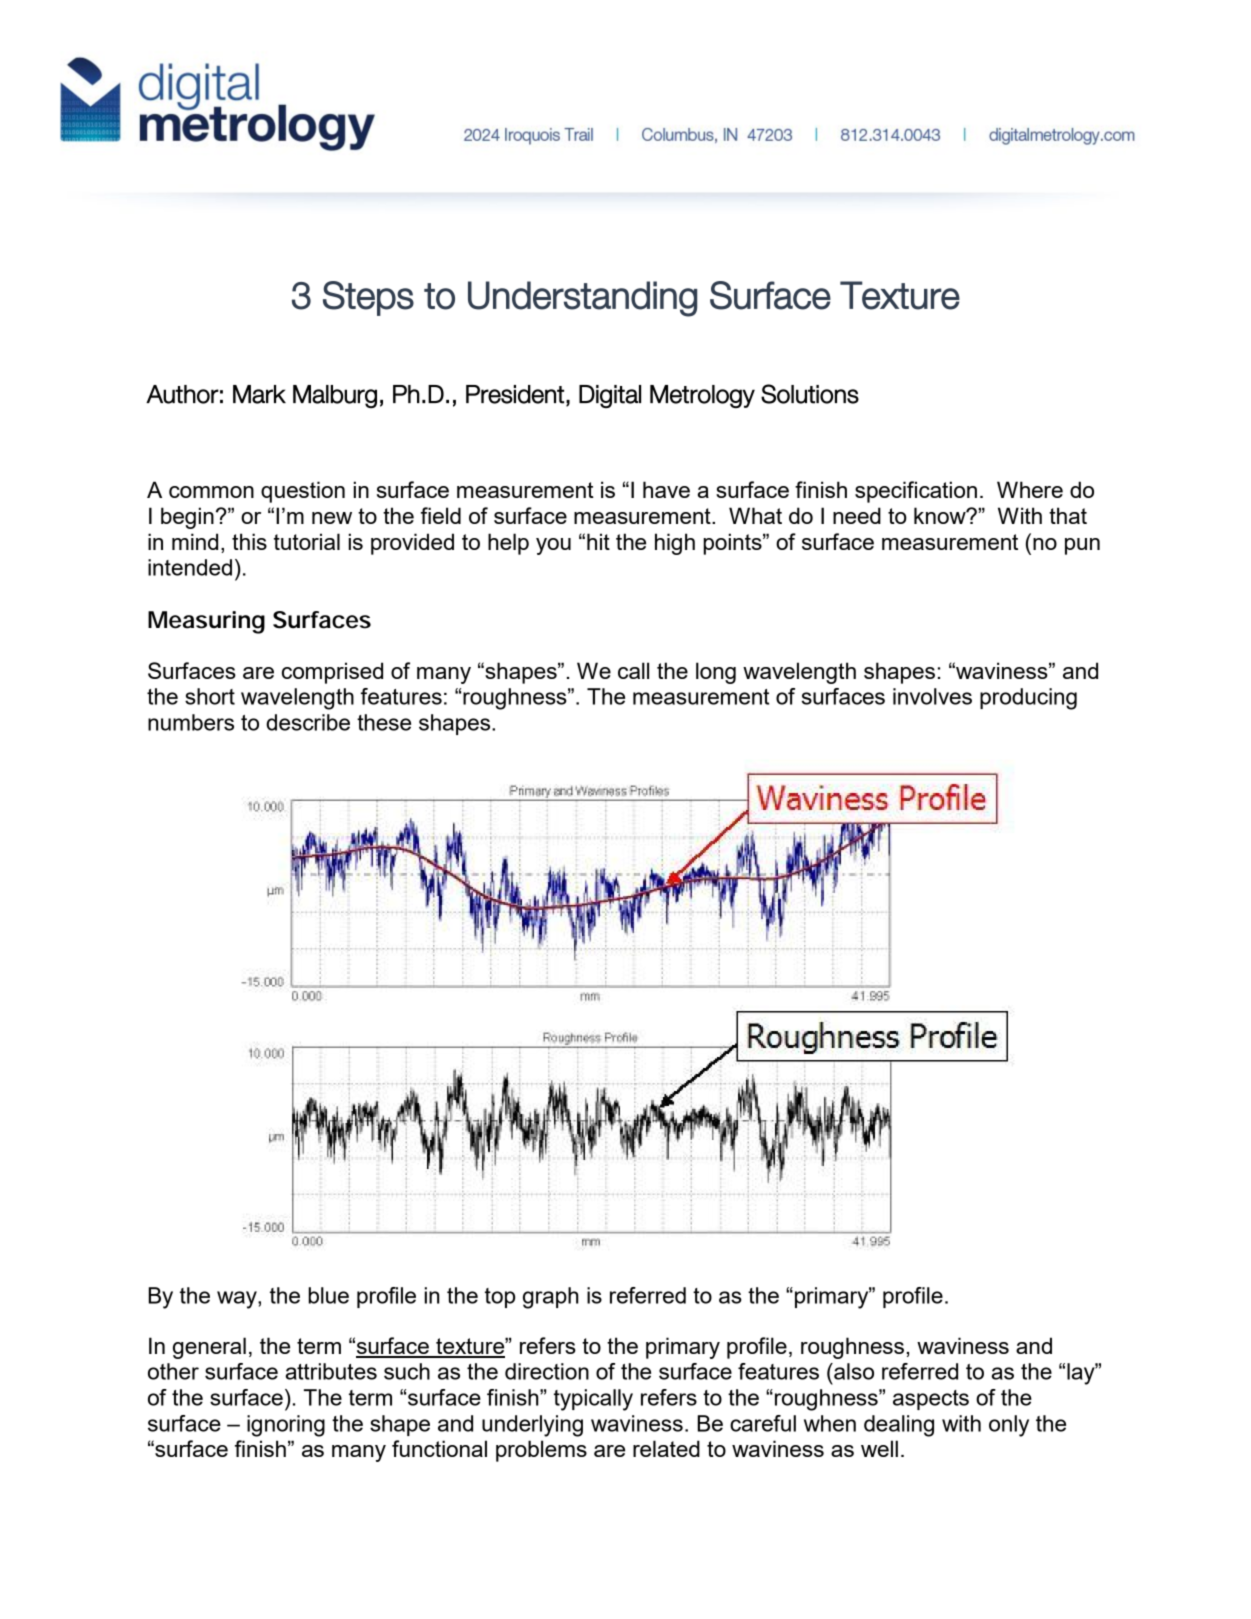 Image resolution: width=1251 pixels, height=1619 pixels. I want to click on long, so click(716, 673).
